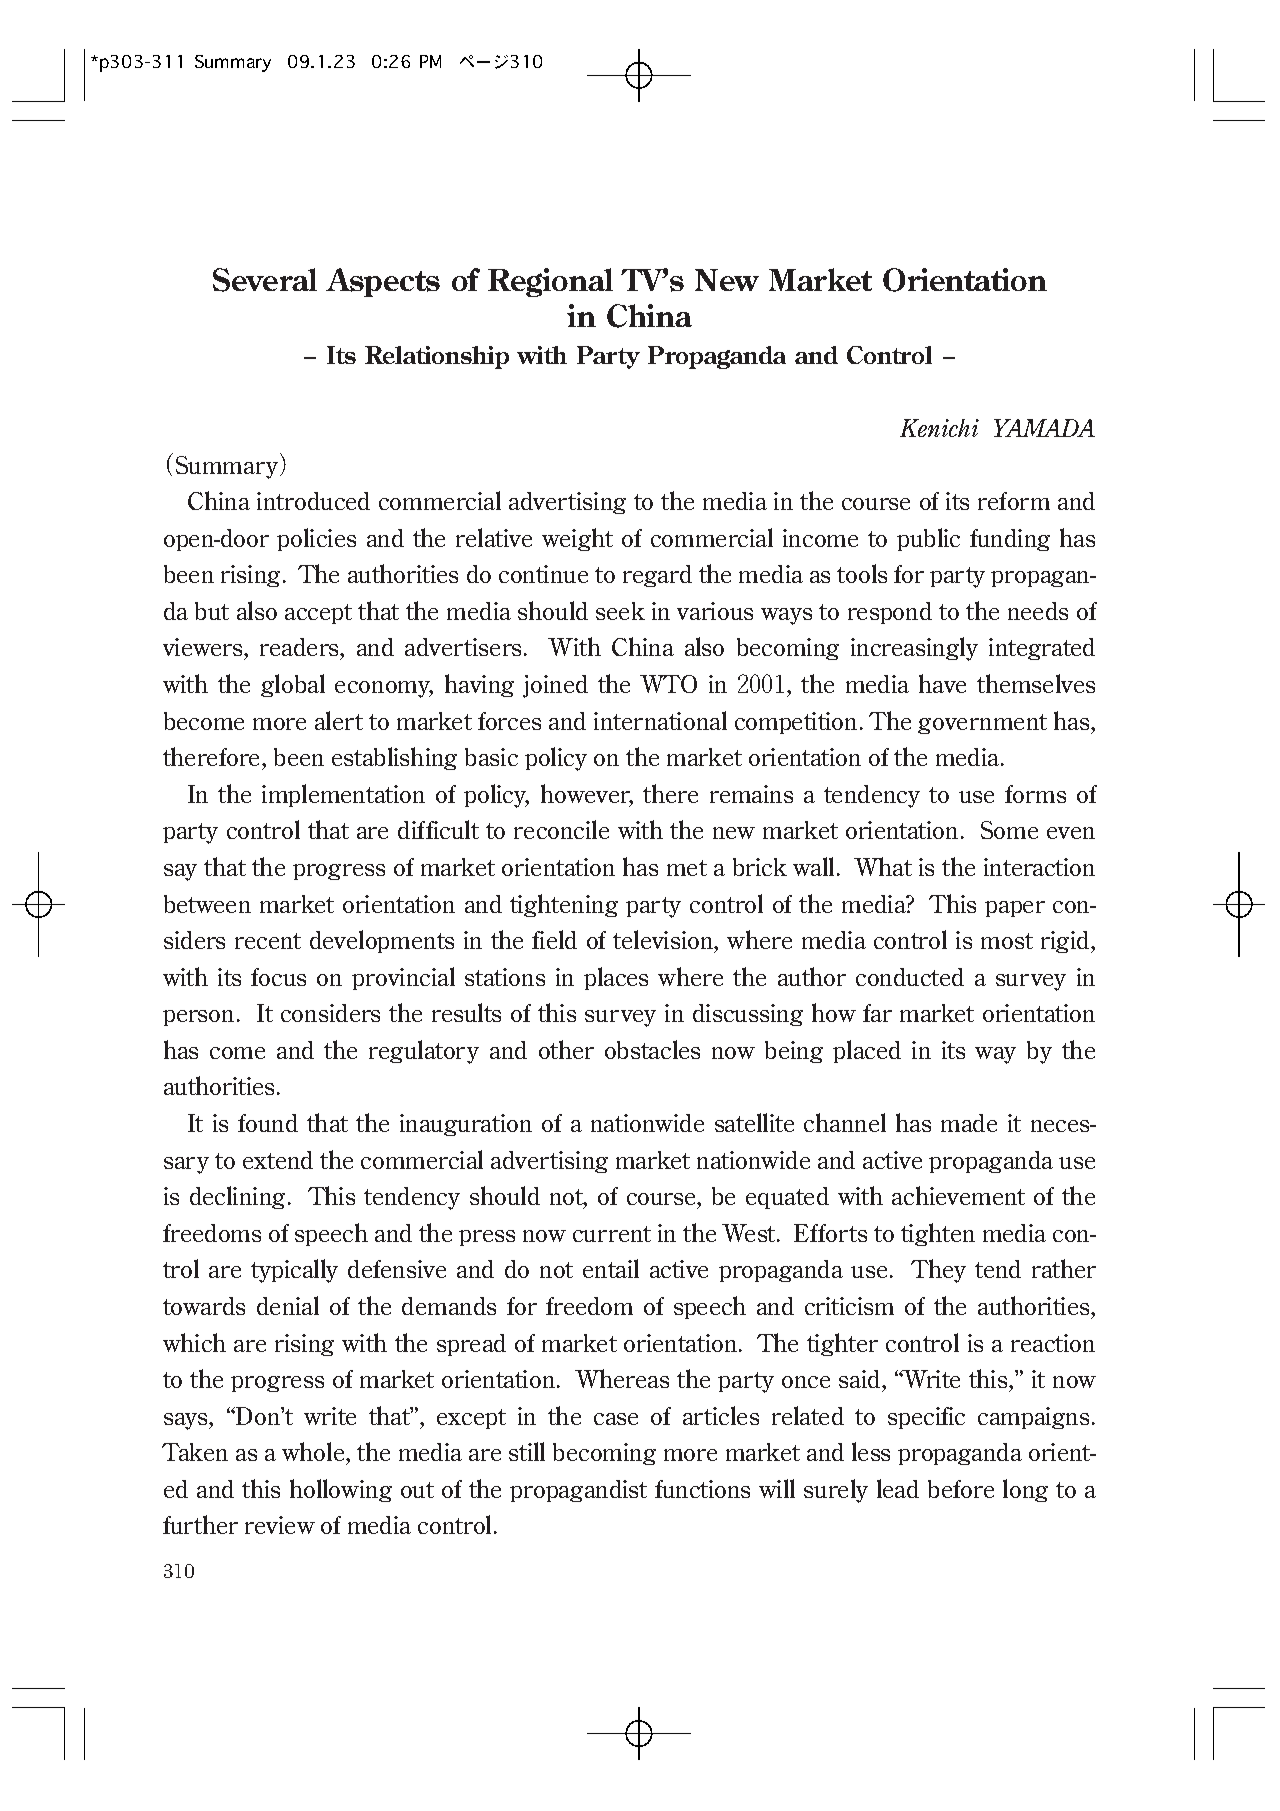 The height and width of the image is (1811, 1280). Describe the element at coordinates (237, 1197) in the image. I see `declining` at that location.
